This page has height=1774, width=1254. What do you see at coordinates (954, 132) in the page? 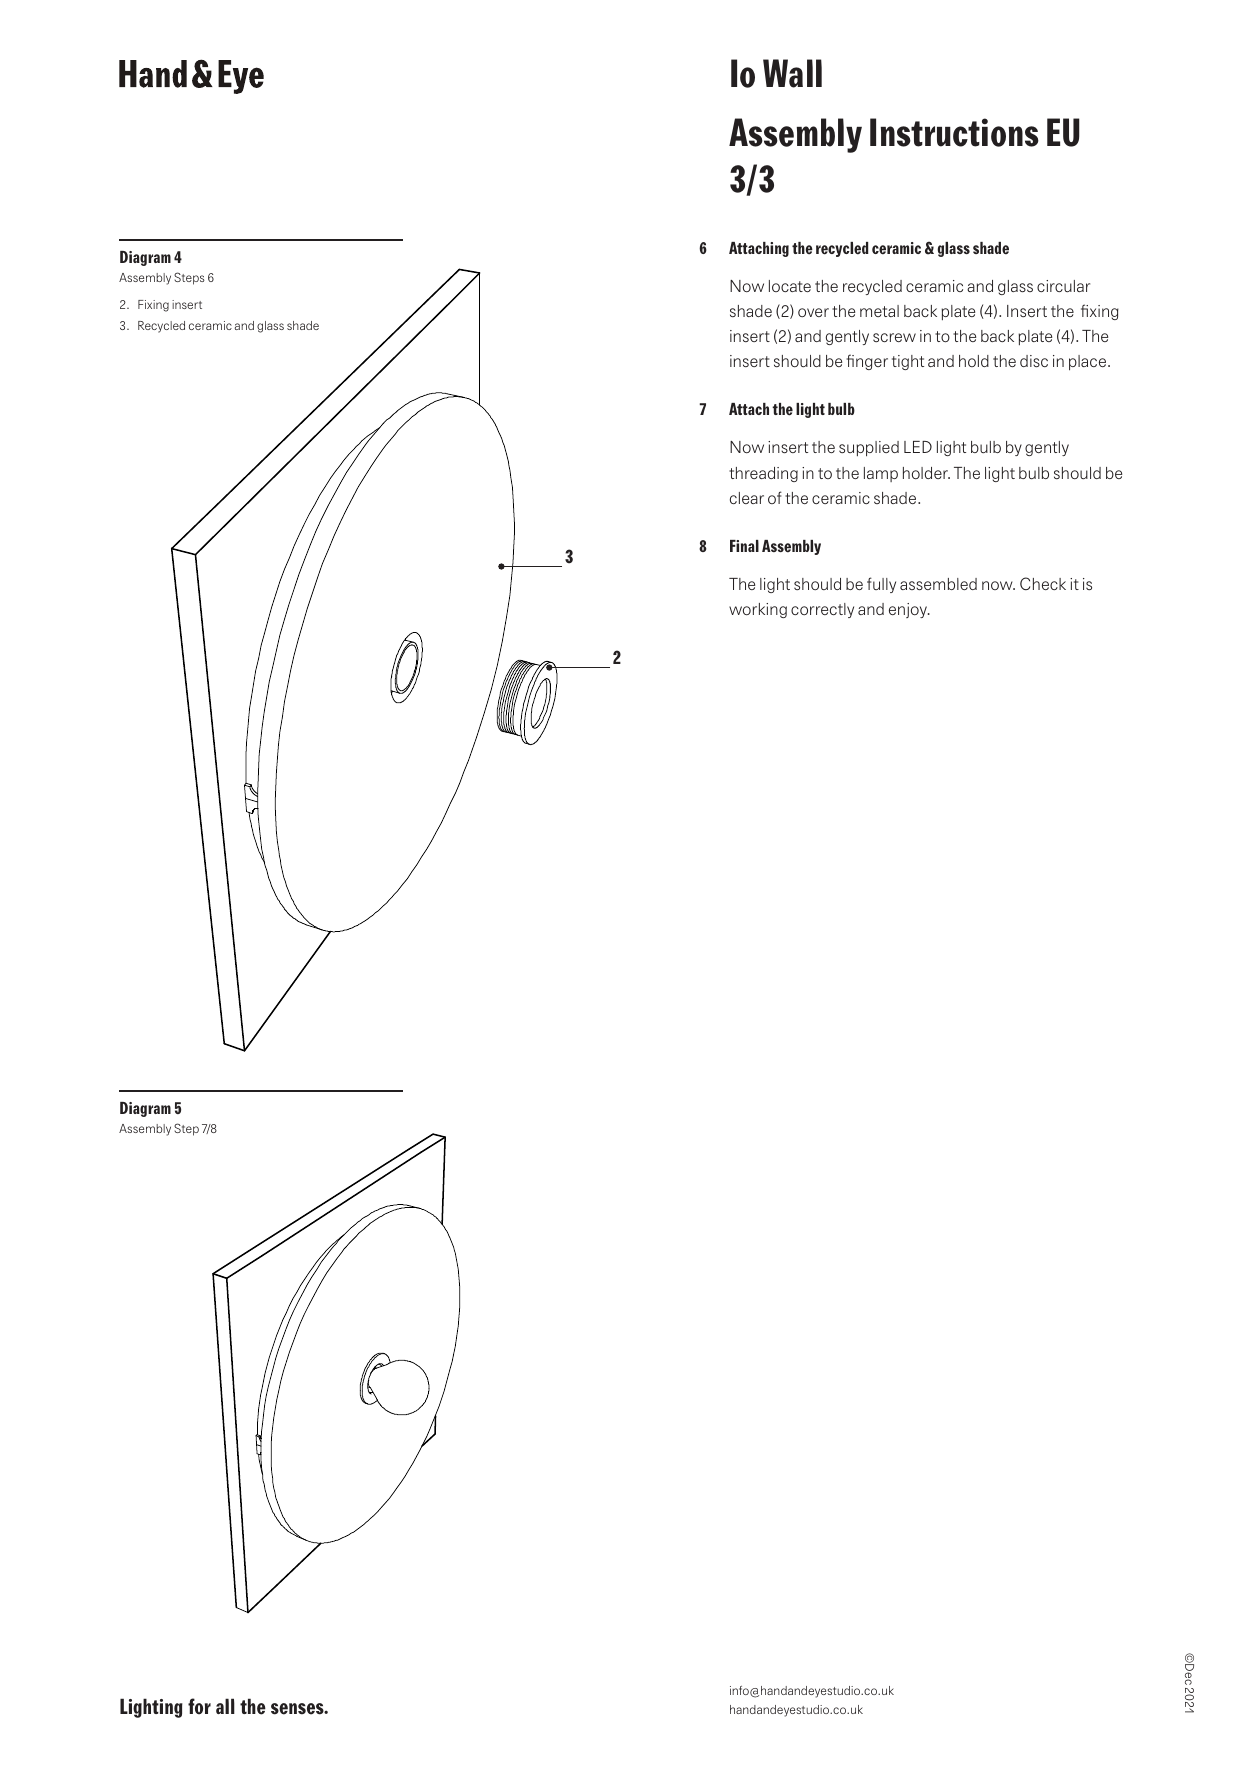
I see `Instructions` at bounding box center [954, 132].
